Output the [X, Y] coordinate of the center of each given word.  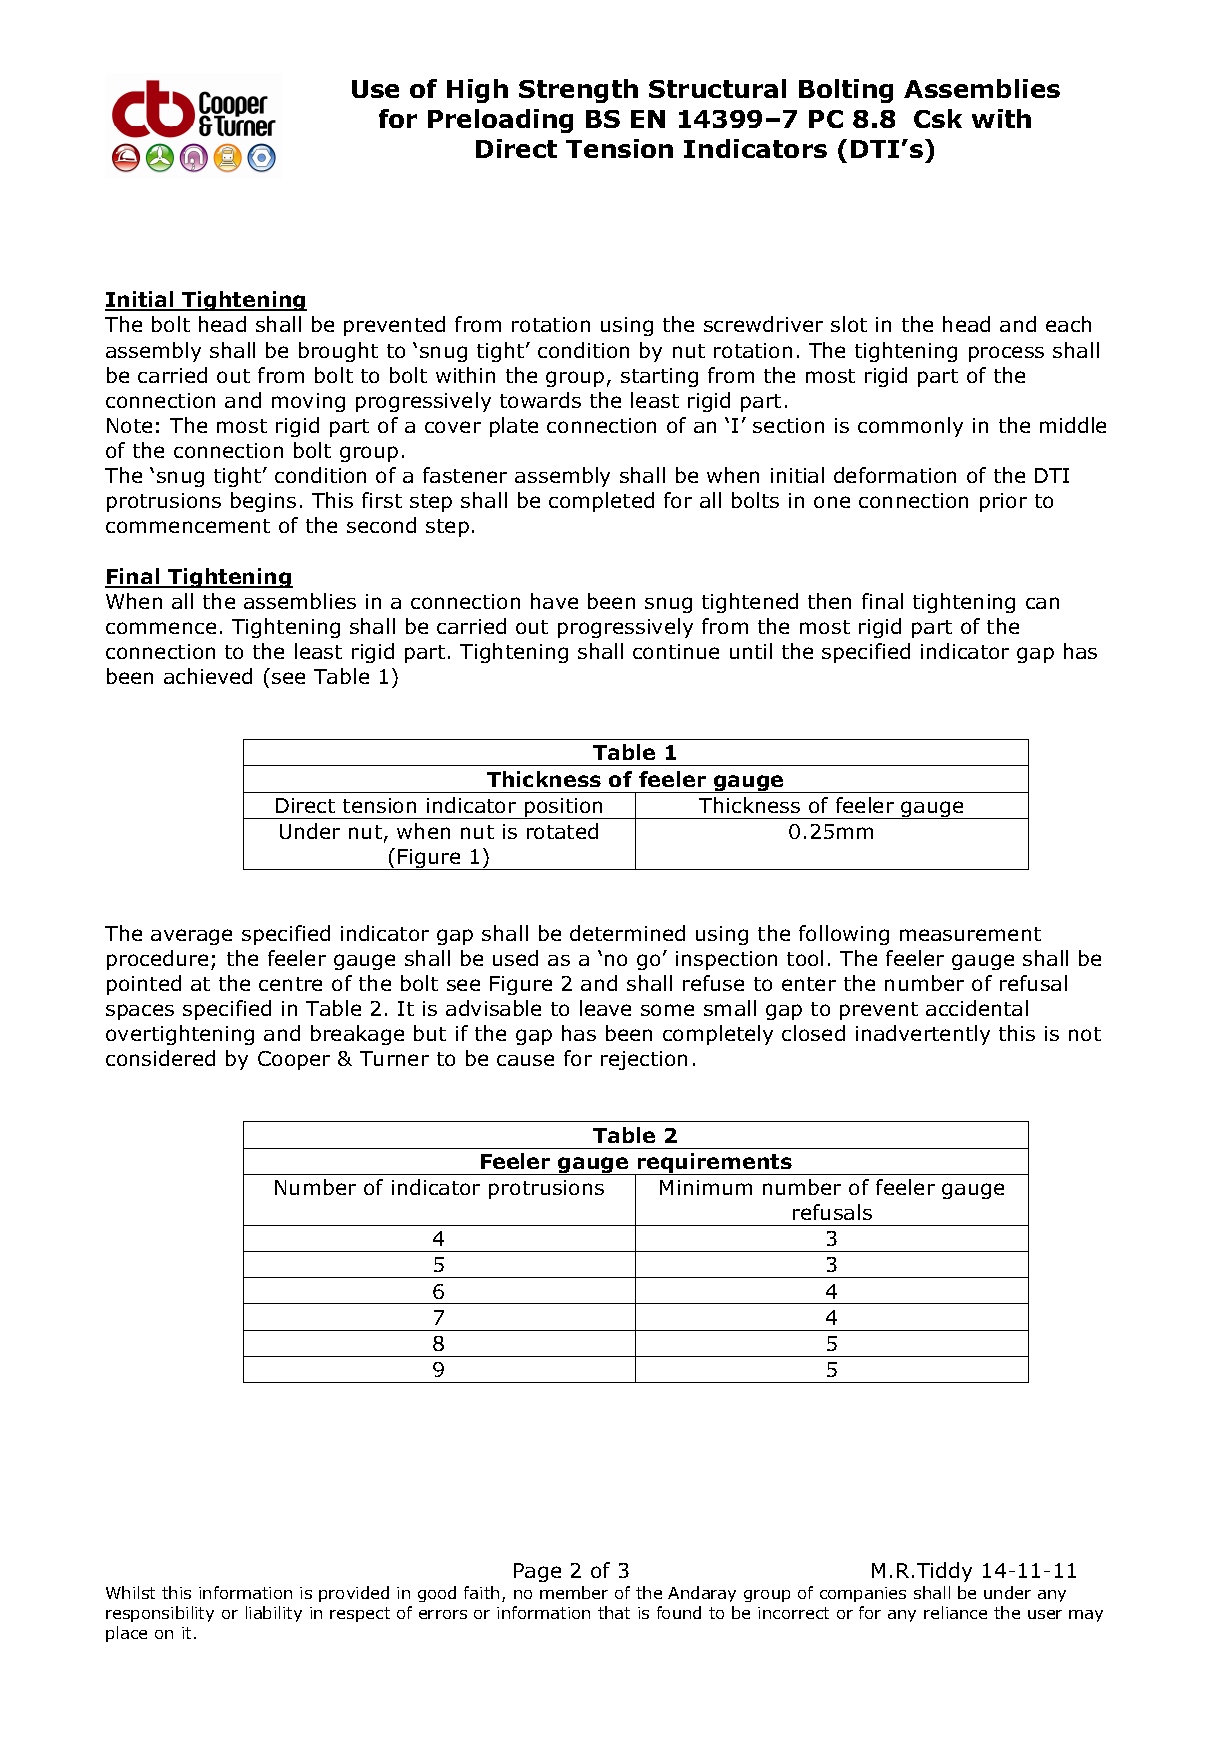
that [614, 1612]
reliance [955, 1612]
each [1068, 324]
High [477, 91]
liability [274, 1614]
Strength [578, 91]
